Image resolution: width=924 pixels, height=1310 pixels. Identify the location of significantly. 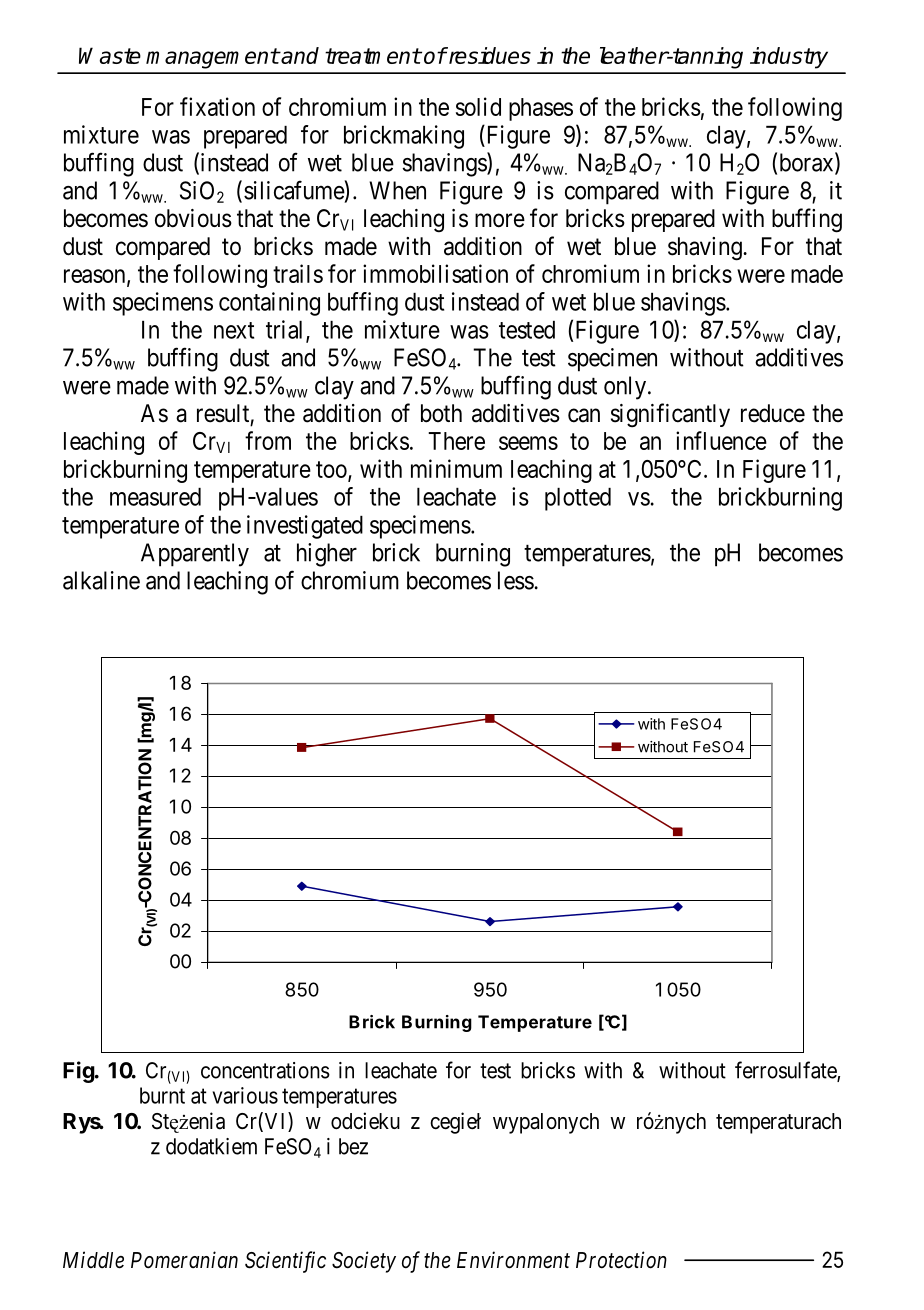
(670, 415).
